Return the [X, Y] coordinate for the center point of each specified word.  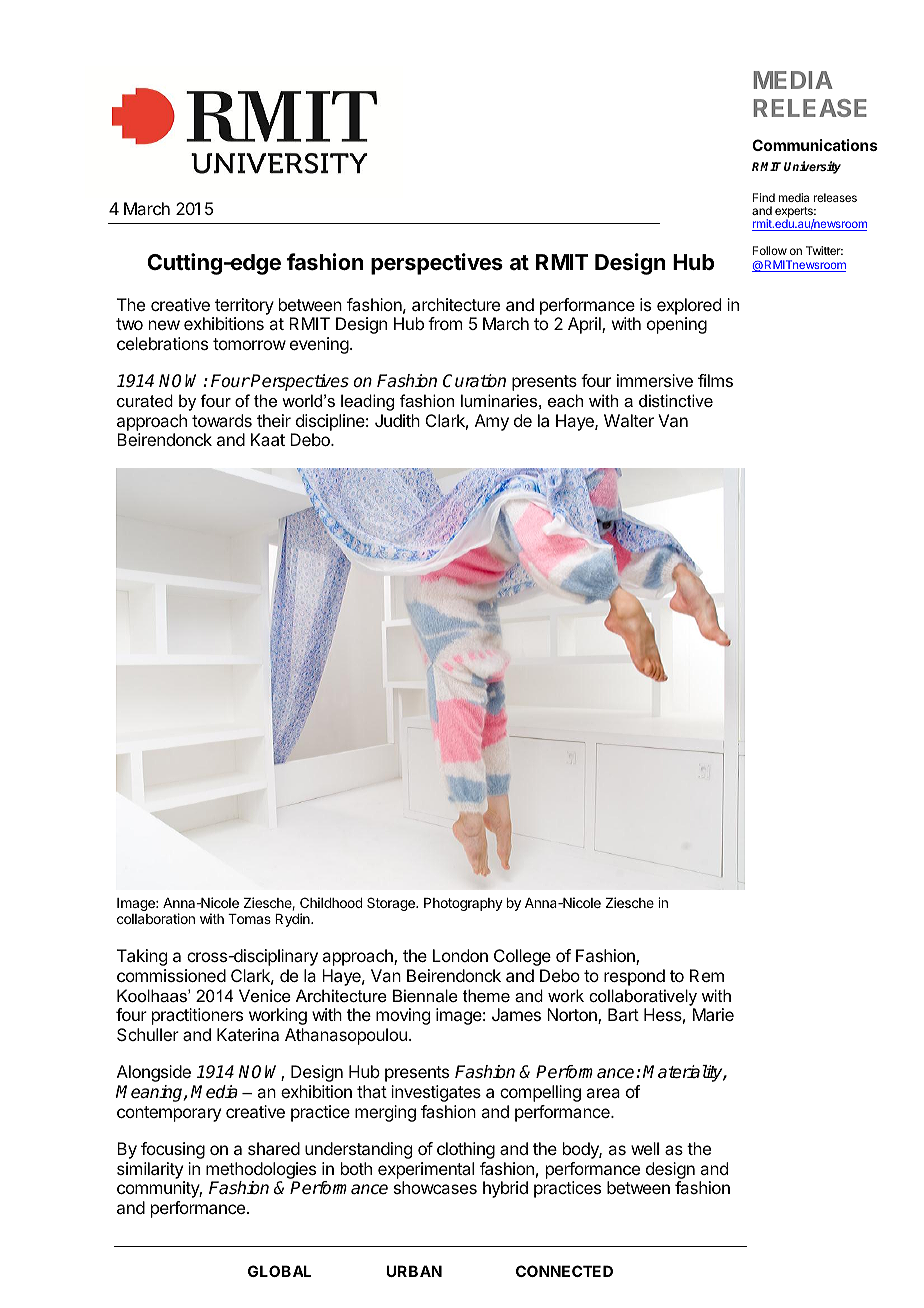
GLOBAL [279, 1271]
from [445, 323]
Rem [707, 975]
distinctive [676, 400]
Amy [492, 422]
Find [764, 197]
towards [222, 420]
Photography [463, 904]
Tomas [249, 919]
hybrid [505, 1189]
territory [244, 306]
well [645, 1148]
